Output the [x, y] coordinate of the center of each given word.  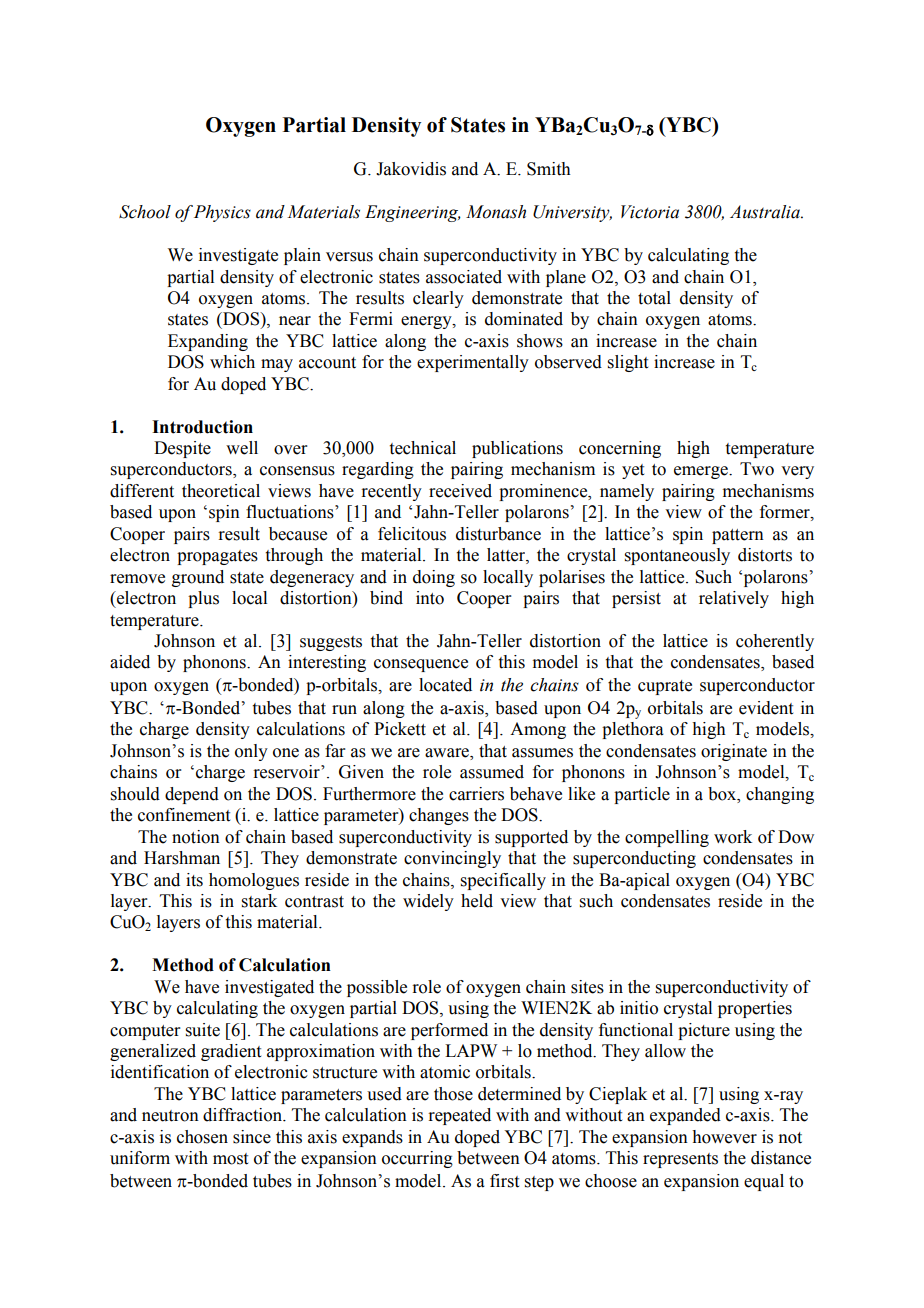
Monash [496, 212]
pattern [738, 536]
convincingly [452, 859]
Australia [766, 212]
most [230, 1159]
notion [196, 837]
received [460, 491]
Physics [222, 213]
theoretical [221, 491]
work [733, 837]
